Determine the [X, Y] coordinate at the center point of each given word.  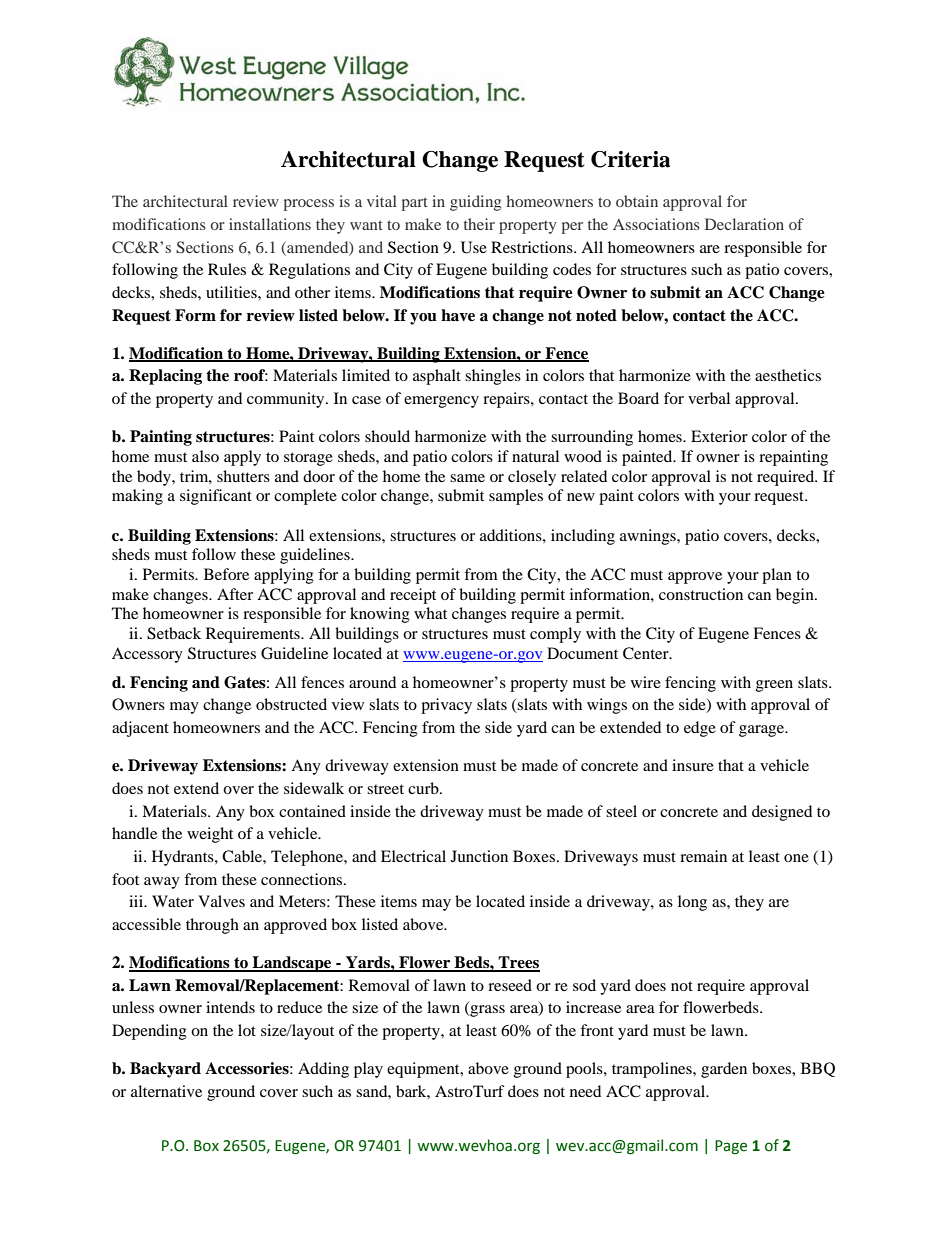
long [692, 903]
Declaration [744, 224]
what [430, 613]
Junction [479, 856]
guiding [475, 203]
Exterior [719, 436]
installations [270, 224]
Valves [221, 901]
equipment [424, 1070]
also [205, 456]
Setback [174, 633]
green [774, 686]
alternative [166, 1091]
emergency [441, 402]
